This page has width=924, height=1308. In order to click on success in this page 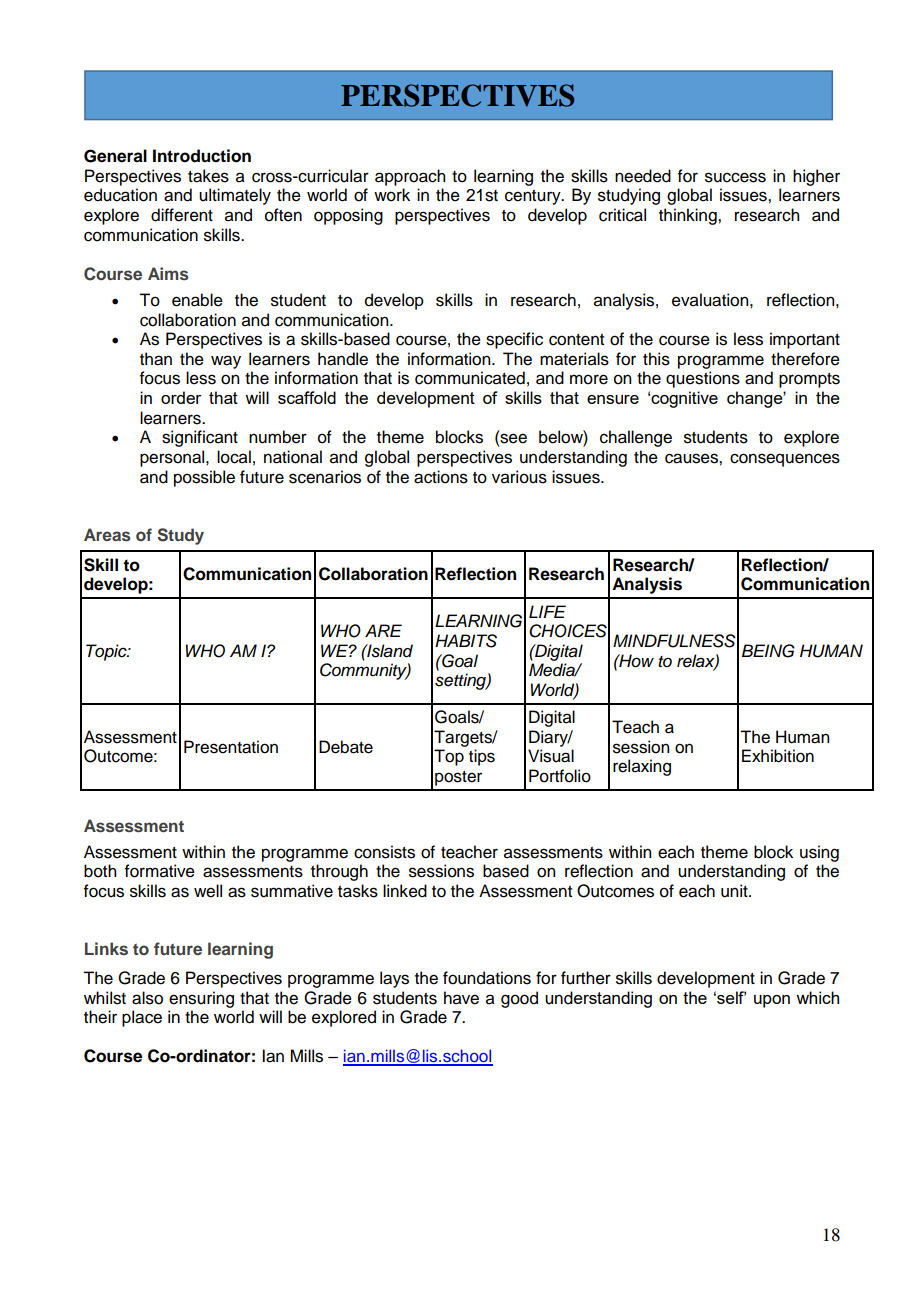, I will do `click(735, 177)`.
